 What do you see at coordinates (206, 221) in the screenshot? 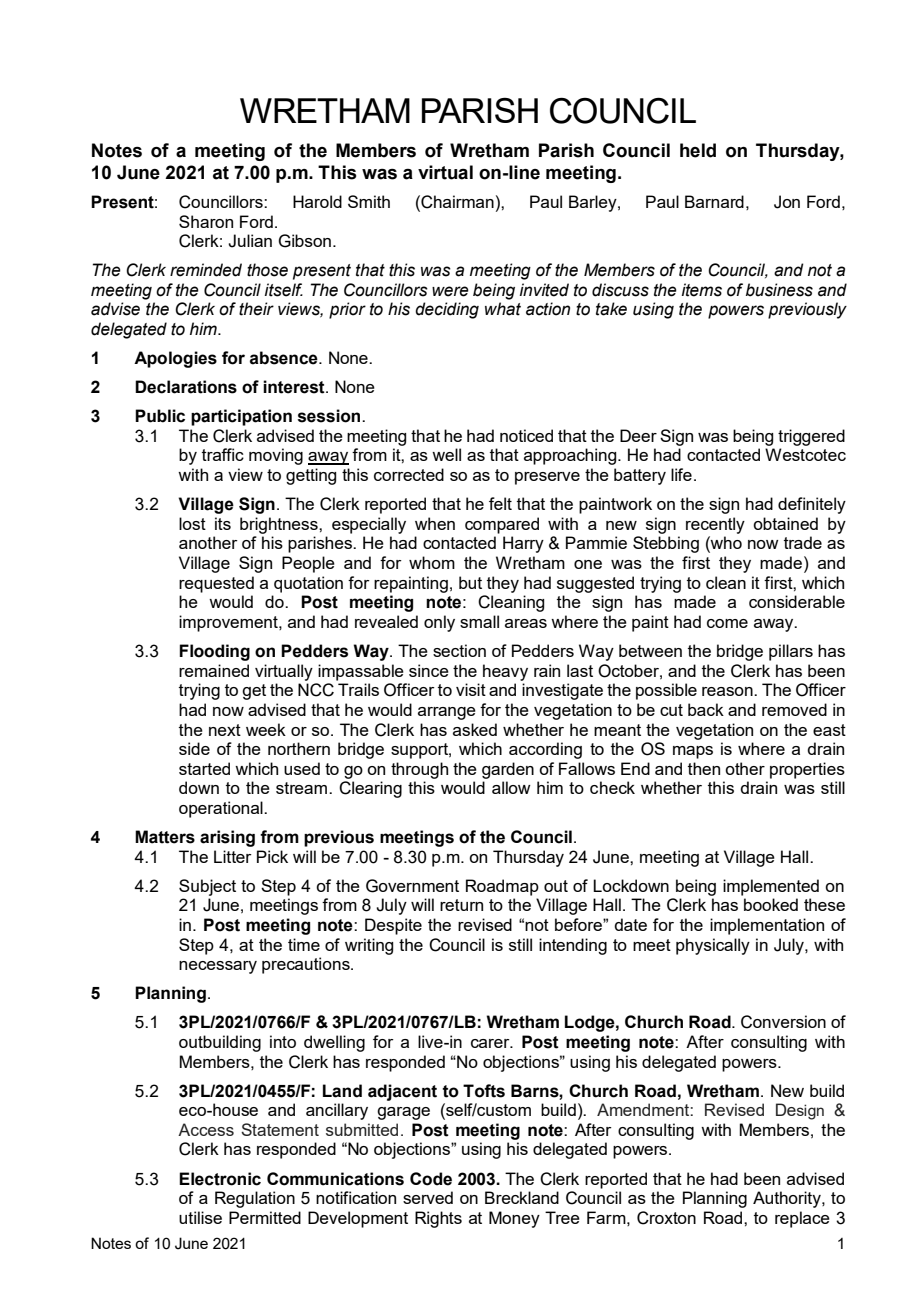
I see `Sharon` at bounding box center [206, 221].
